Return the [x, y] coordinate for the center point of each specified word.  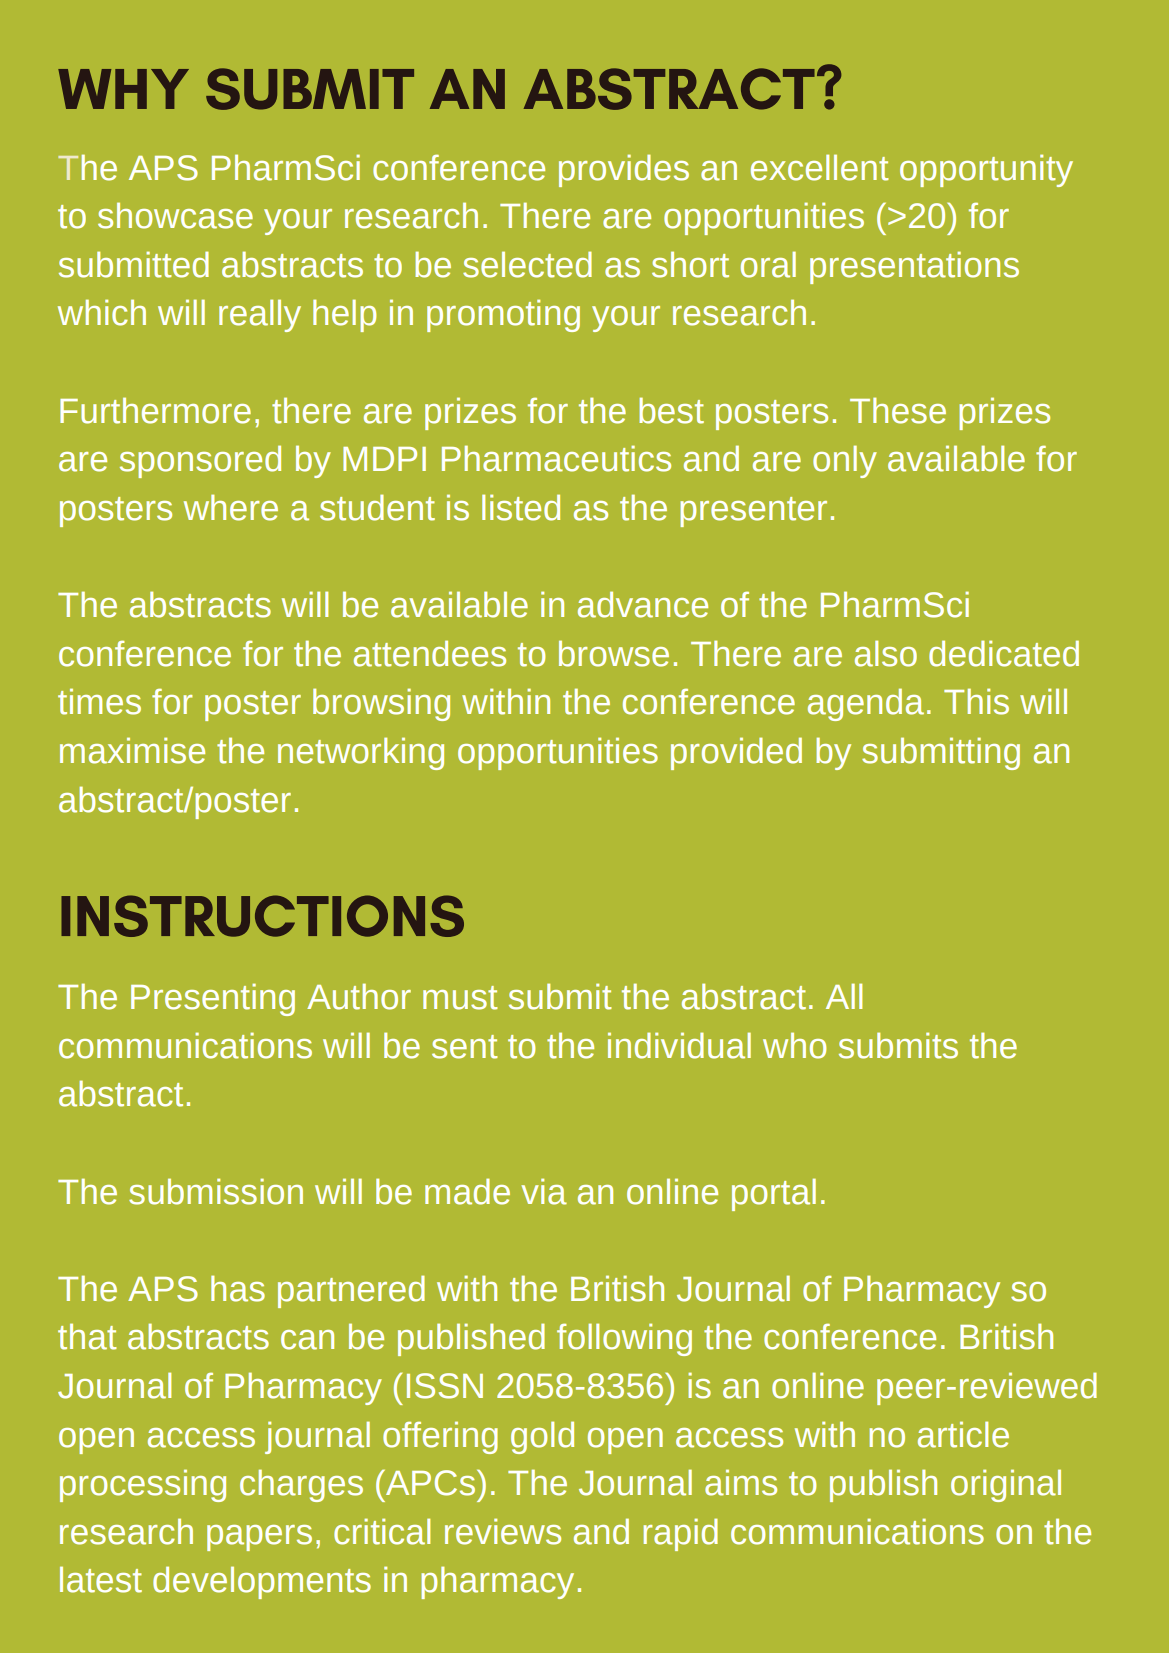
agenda [866, 704]
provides [624, 170]
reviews [503, 1531]
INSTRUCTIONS [262, 916]
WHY [123, 89]
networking [361, 753]
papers [259, 1538]
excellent [820, 167]
